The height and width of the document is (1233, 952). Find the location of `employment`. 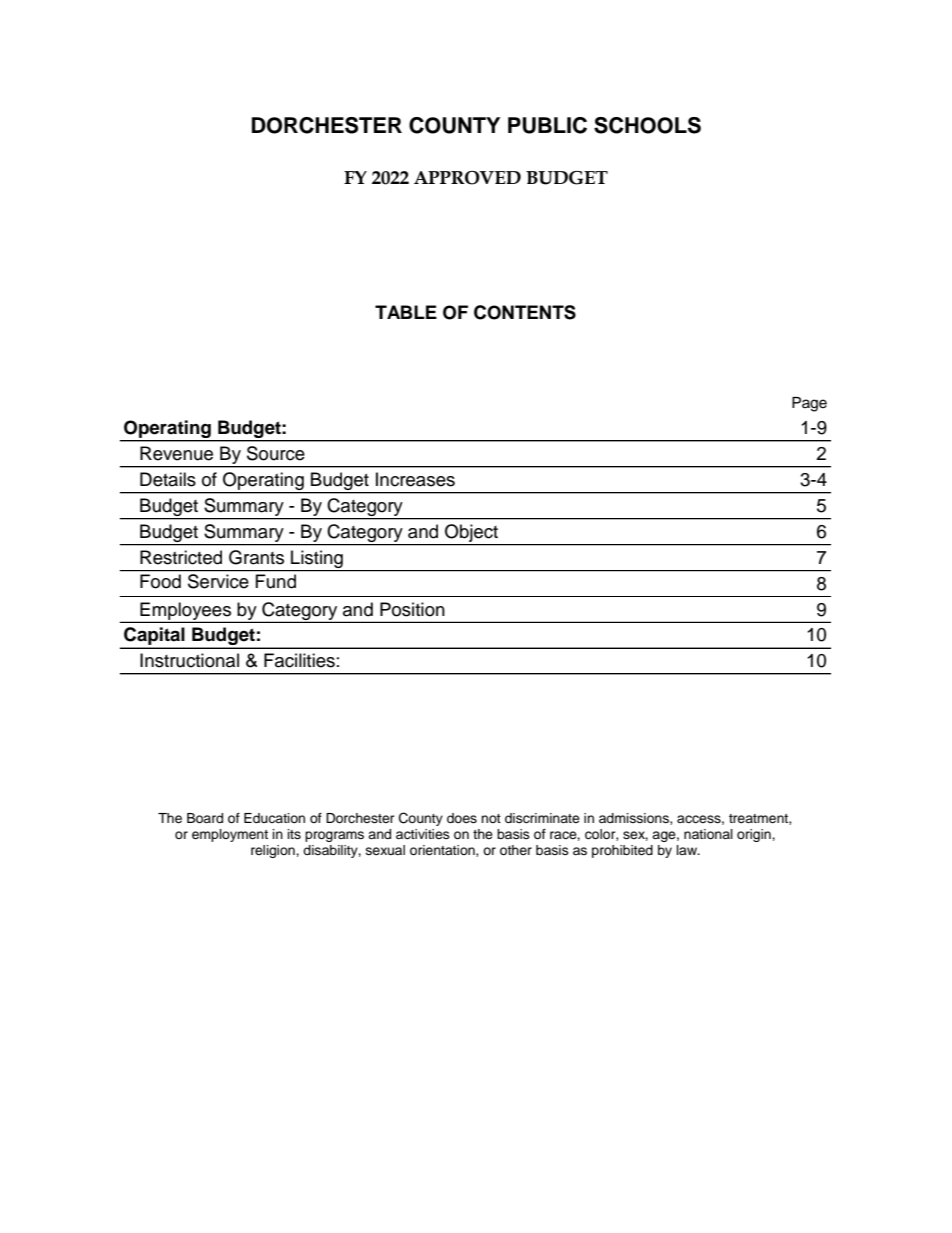

employment is located at coordinates (230, 835).
